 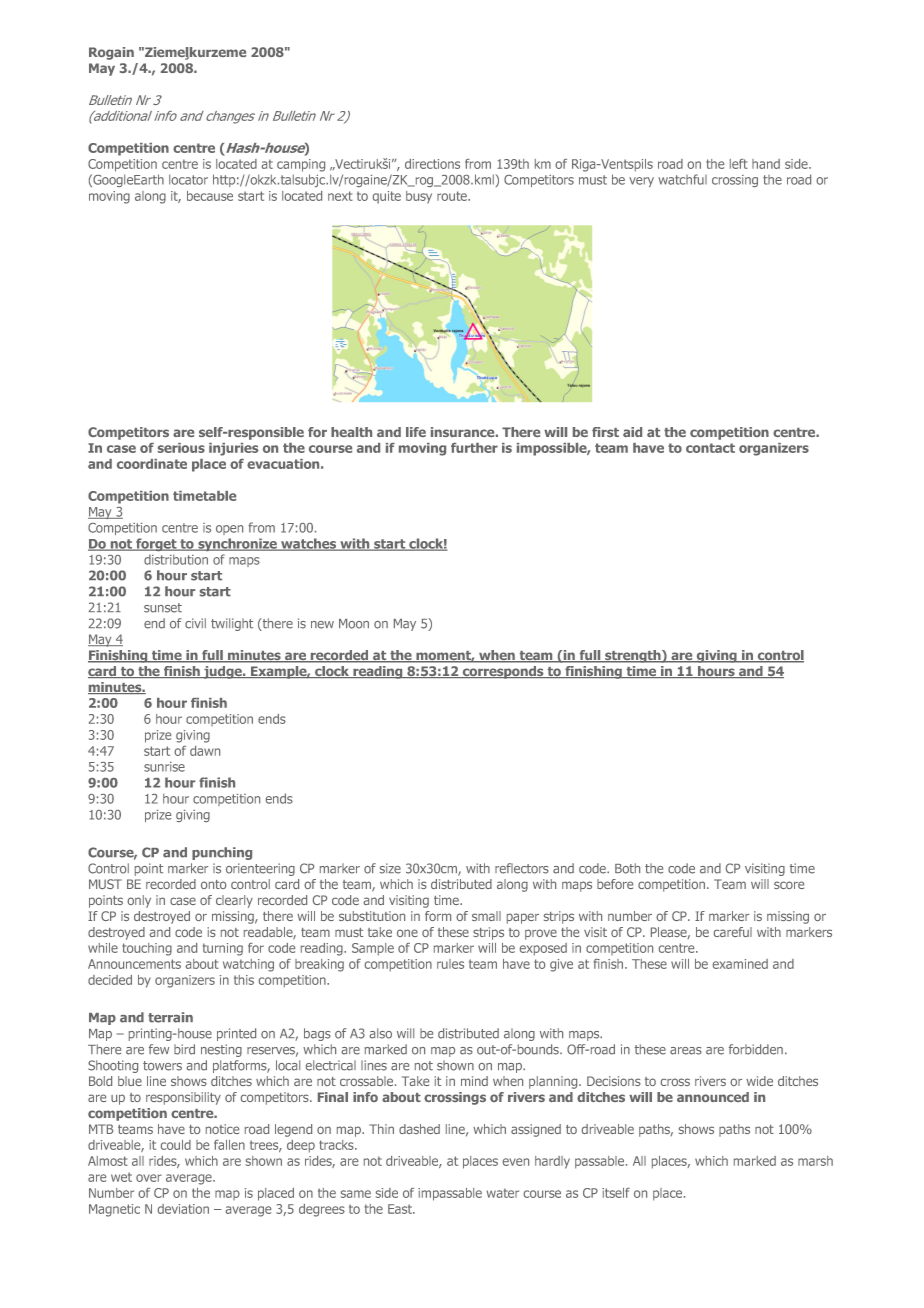 What do you see at coordinates (627, 868) in the document?
I see `Both` at bounding box center [627, 868].
